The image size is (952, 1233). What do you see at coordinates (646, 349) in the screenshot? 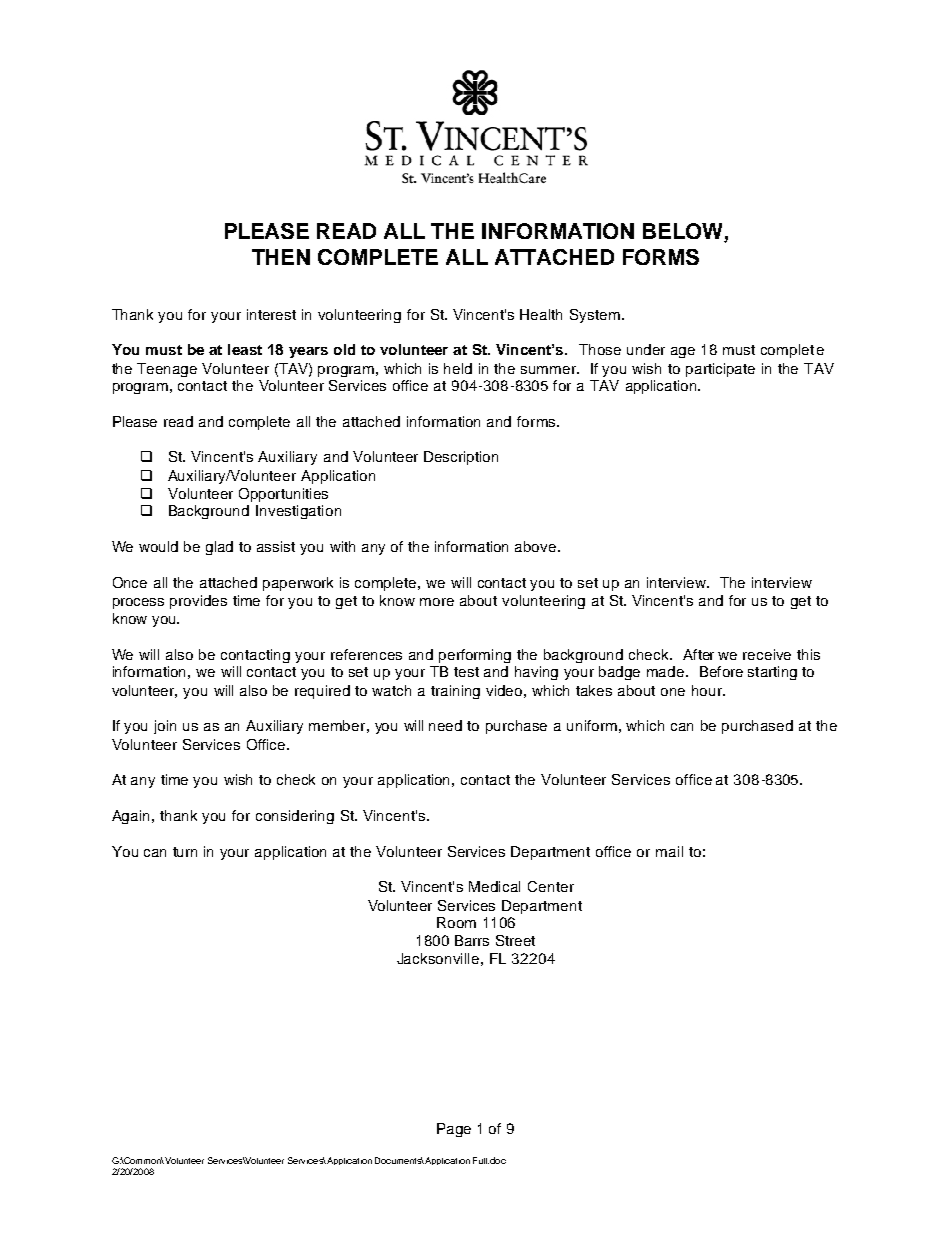
I see `under` at bounding box center [646, 349].
